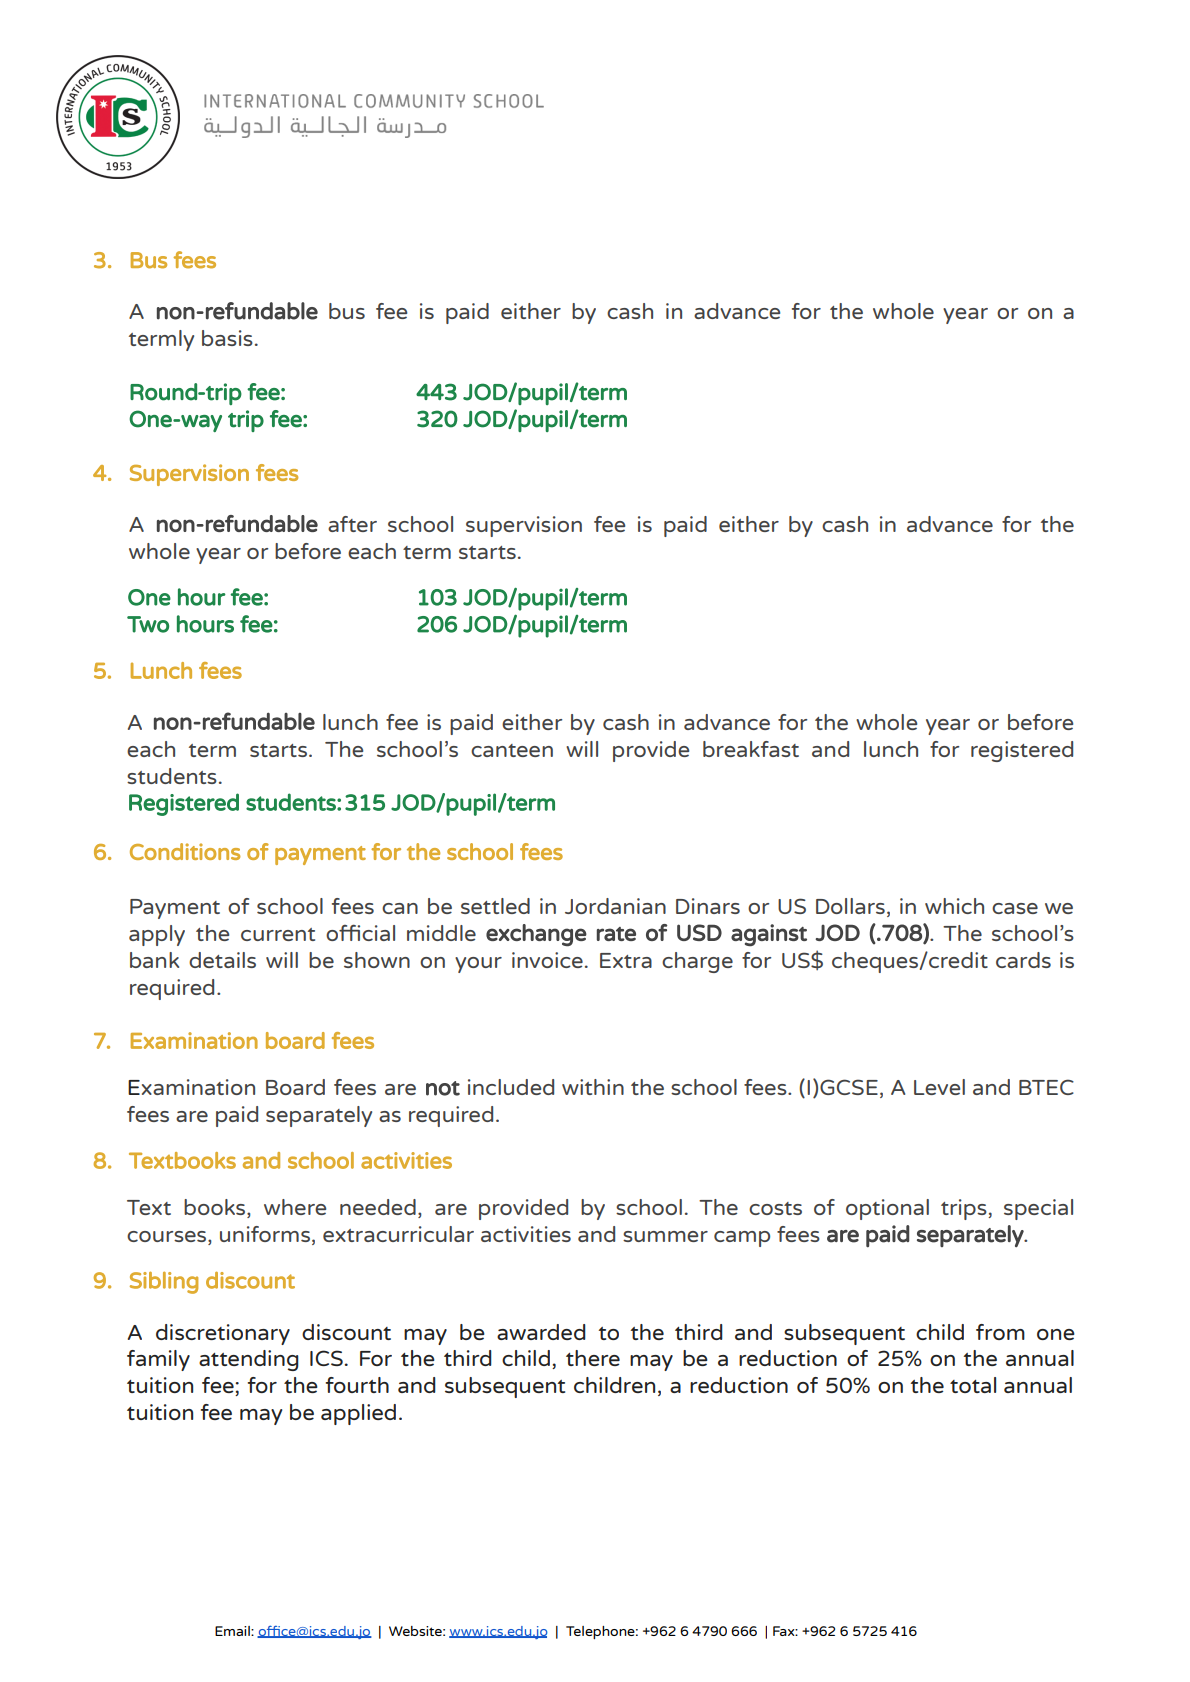 The image size is (1190, 1682). Describe the element at coordinates (222, 960) in the image. I see `details` at that location.
